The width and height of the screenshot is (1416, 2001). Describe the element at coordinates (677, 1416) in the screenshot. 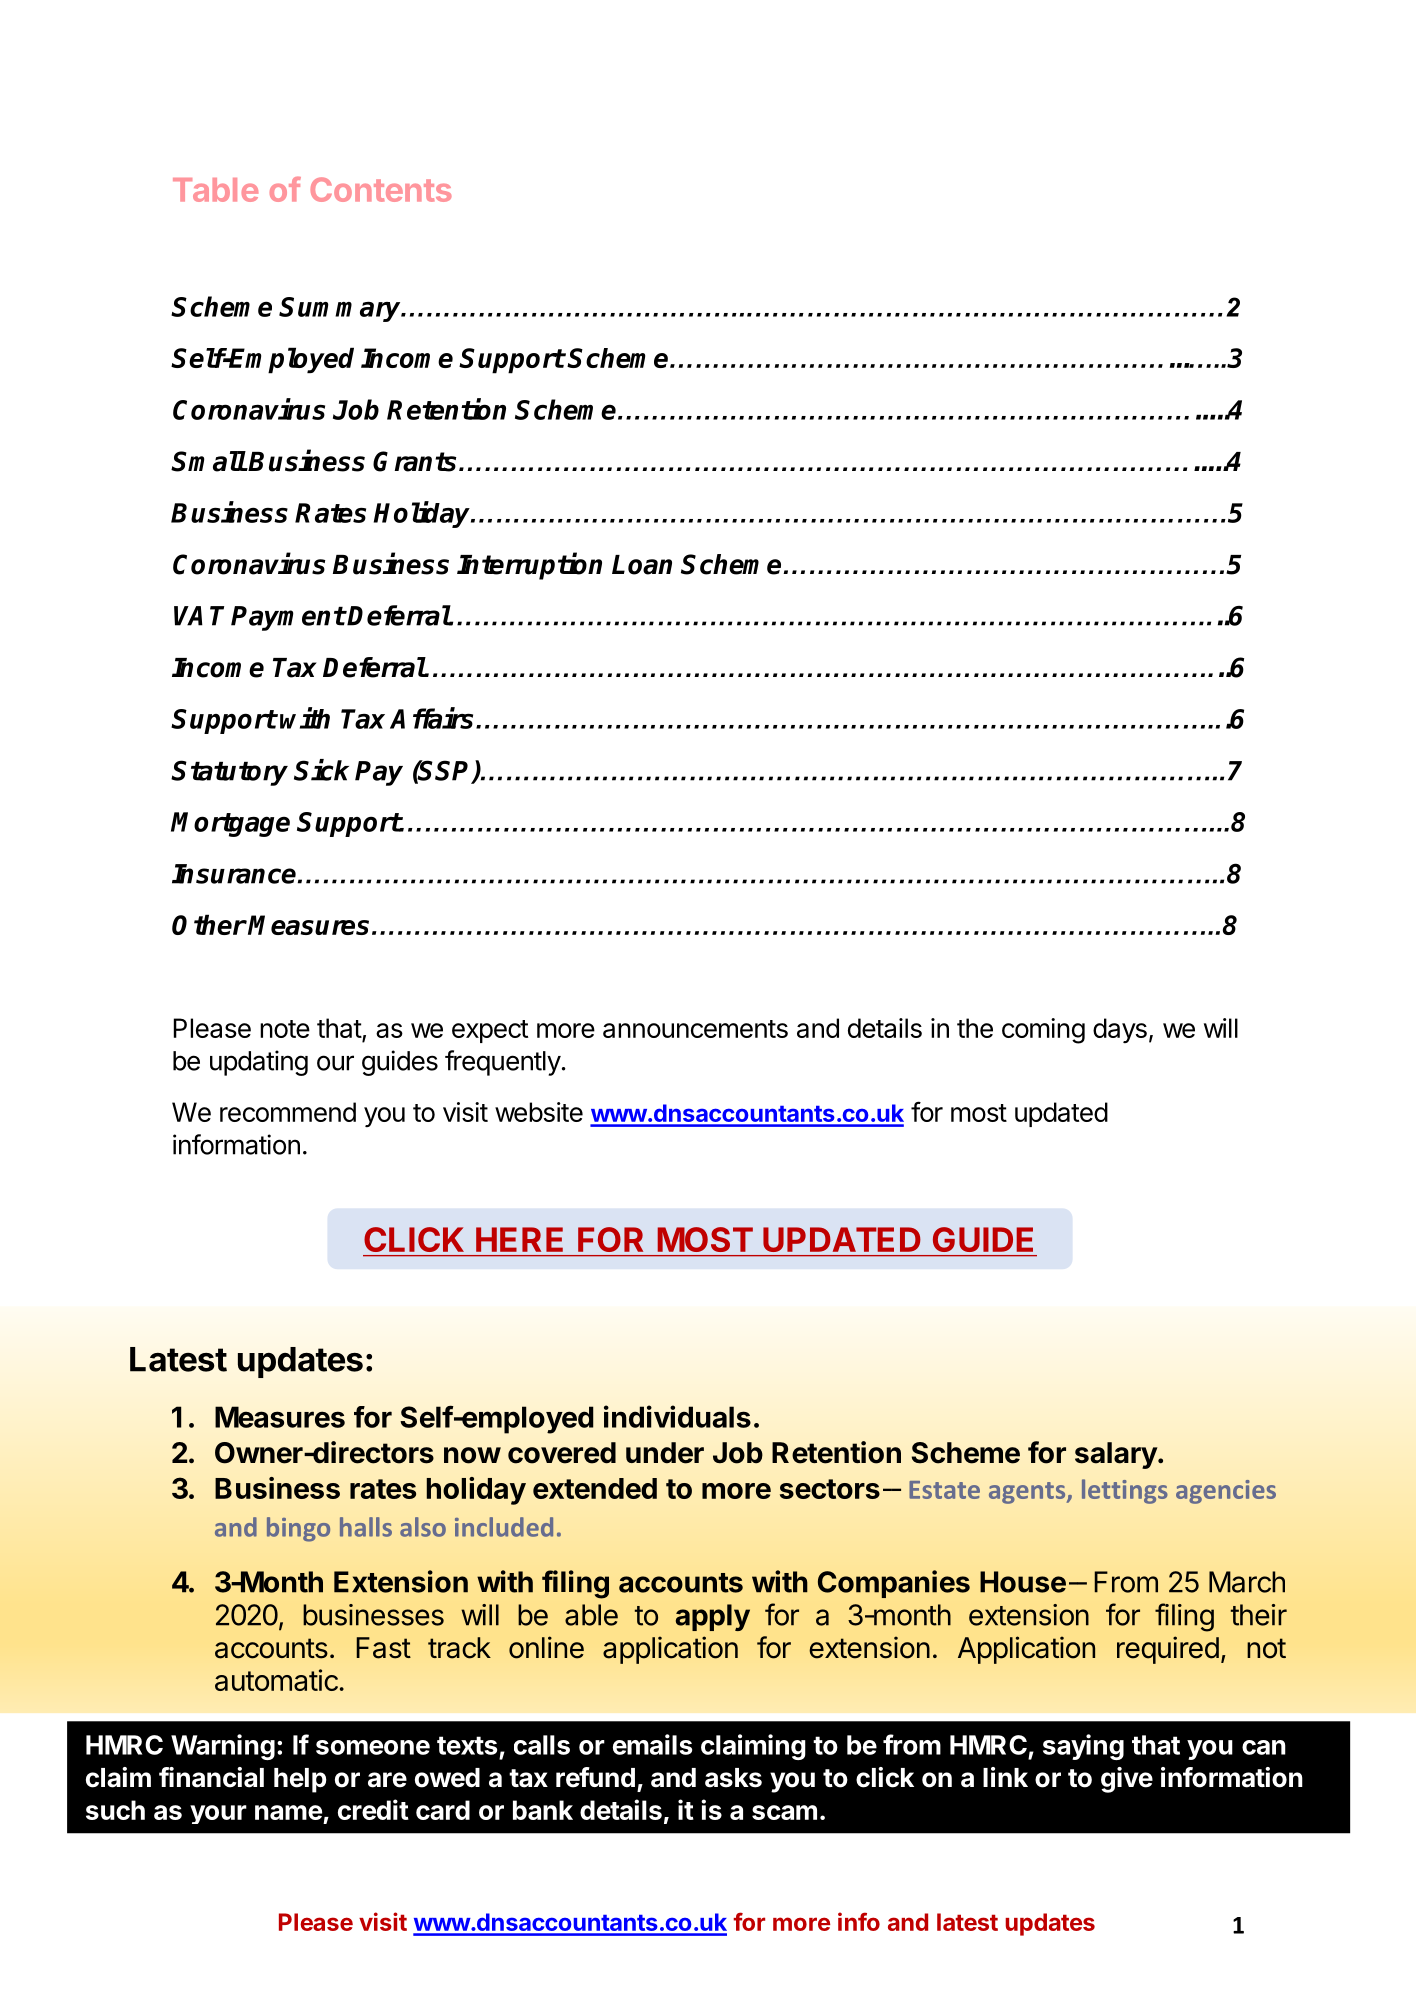

I see `individuals` at that location.
